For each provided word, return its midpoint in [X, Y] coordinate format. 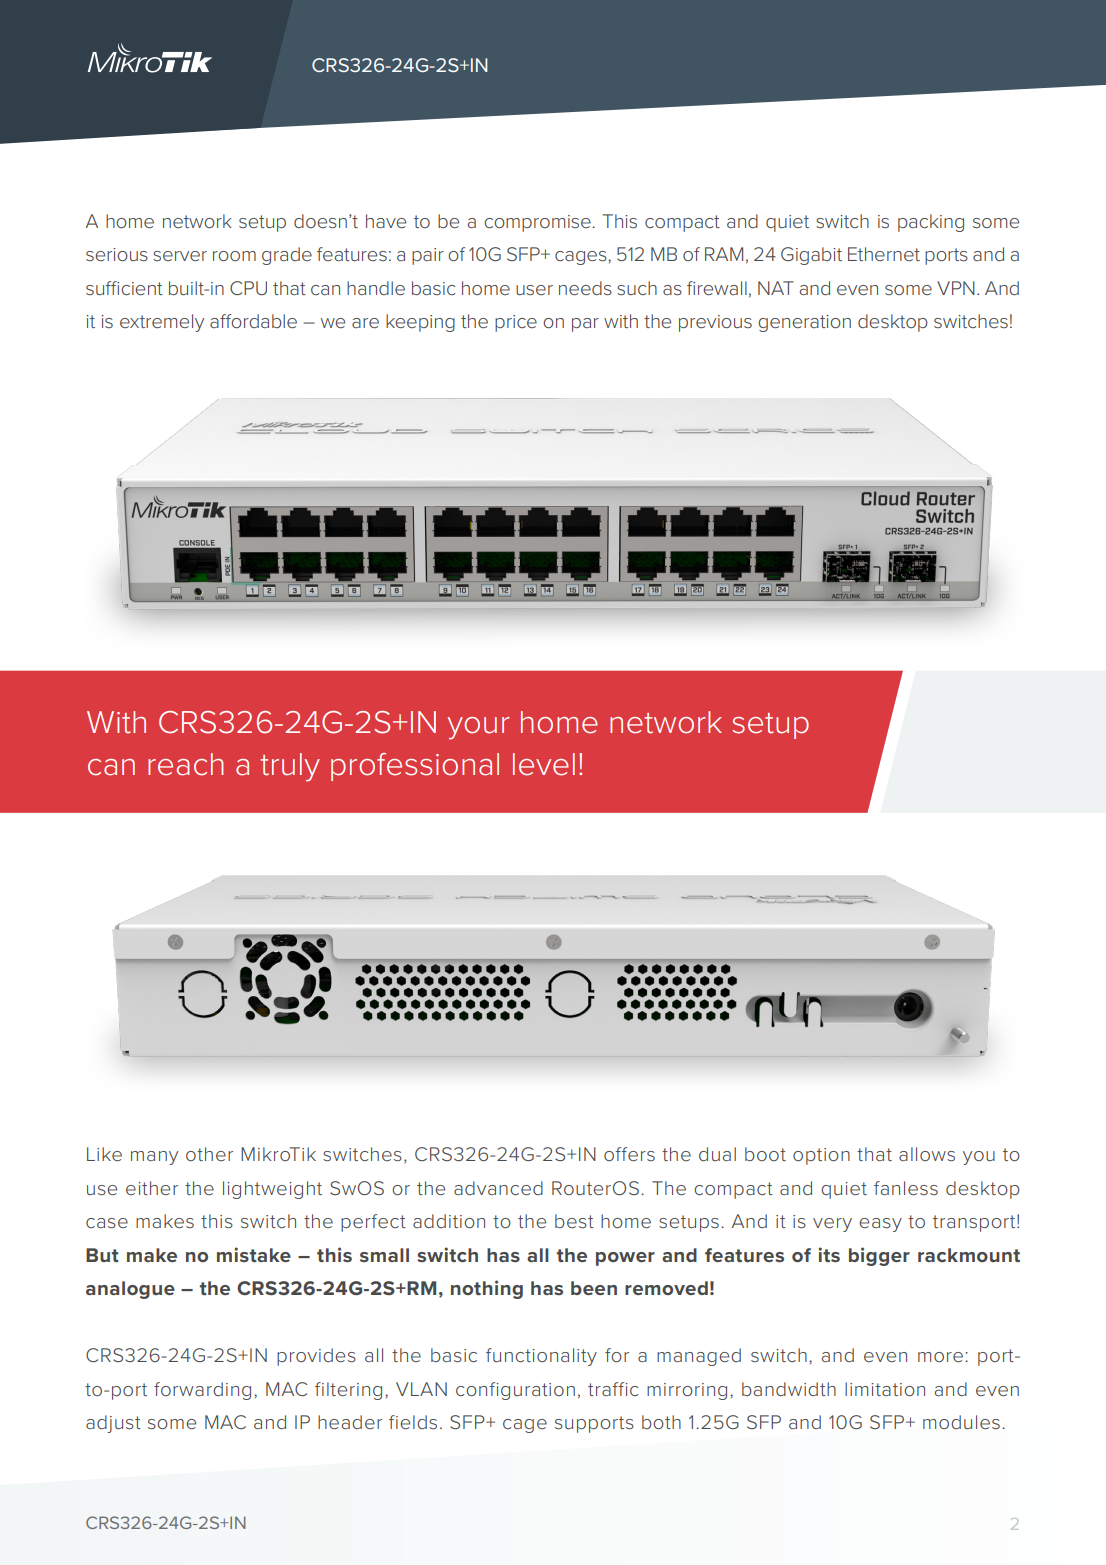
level [544, 764]
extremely [162, 323]
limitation [885, 1389]
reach [185, 764]
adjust [113, 1424]
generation [804, 323]
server [180, 256]
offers [629, 1154]
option [821, 1156]
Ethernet [884, 254]
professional [415, 767]
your [478, 728]
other [209, 1154]
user [534, 290]
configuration [515, 1391]
